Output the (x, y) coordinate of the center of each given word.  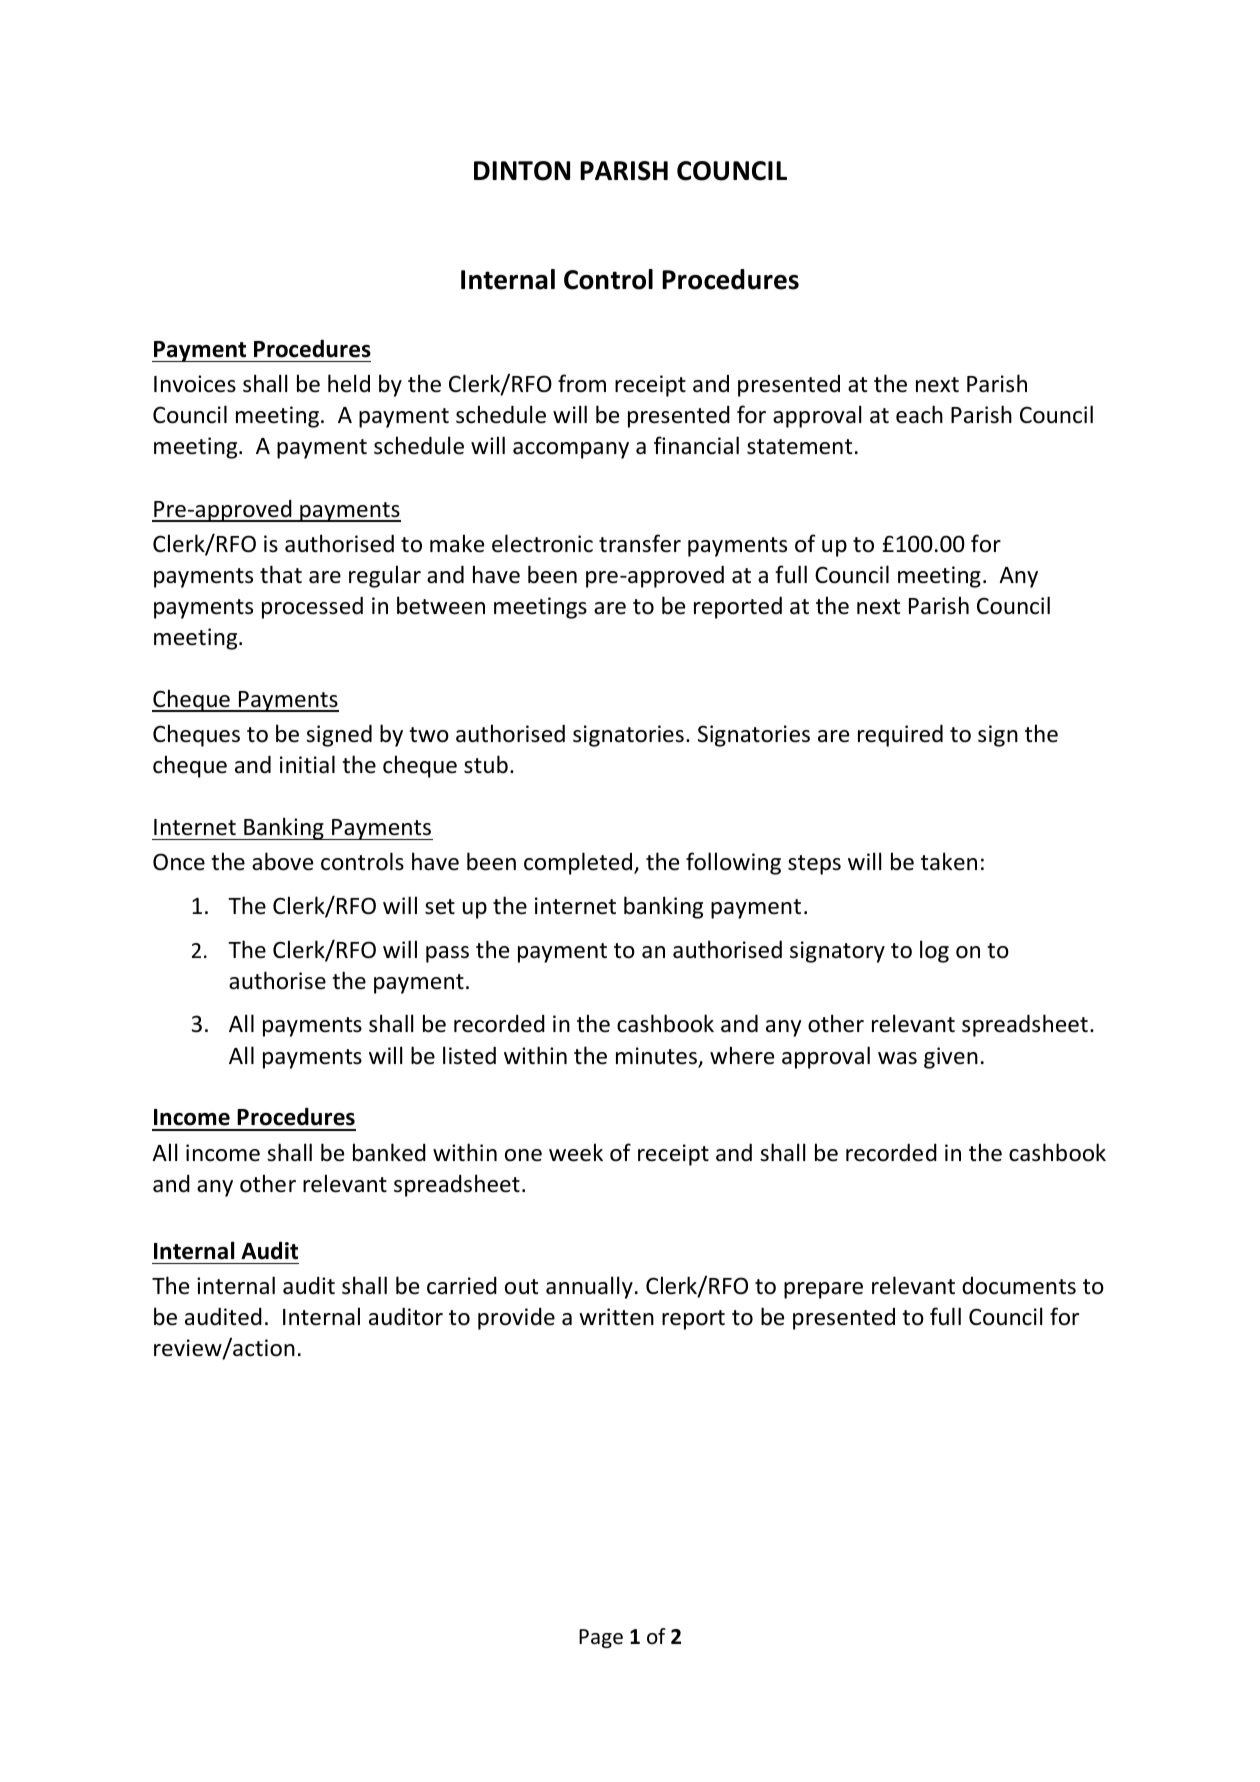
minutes (657, 1057)
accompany (571, 450)
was (897, 1058)
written (616, 1317)
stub (486, 764)
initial (307, 764)
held (349, 383)
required (900, 735)
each (919, 414)
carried (462, 1286)
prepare (823, 1290)
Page (601, 1638)
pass (447, 954)
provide (516, 1319)
